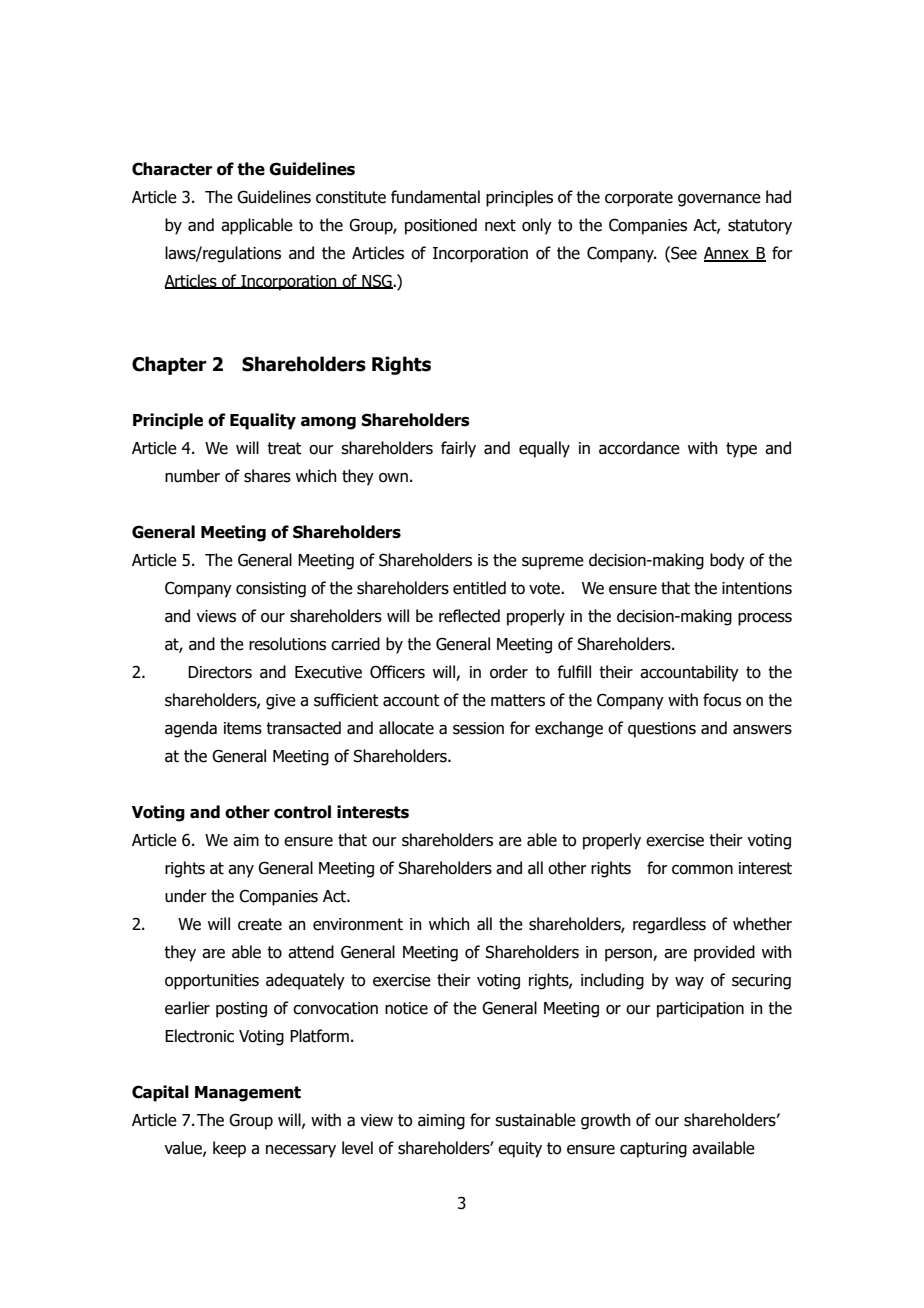 This screenshot has width=924, height=1308. What do you see at coordinates (243, 728) in the screenshot?
I see `items` at bounding box center [243, 728].
